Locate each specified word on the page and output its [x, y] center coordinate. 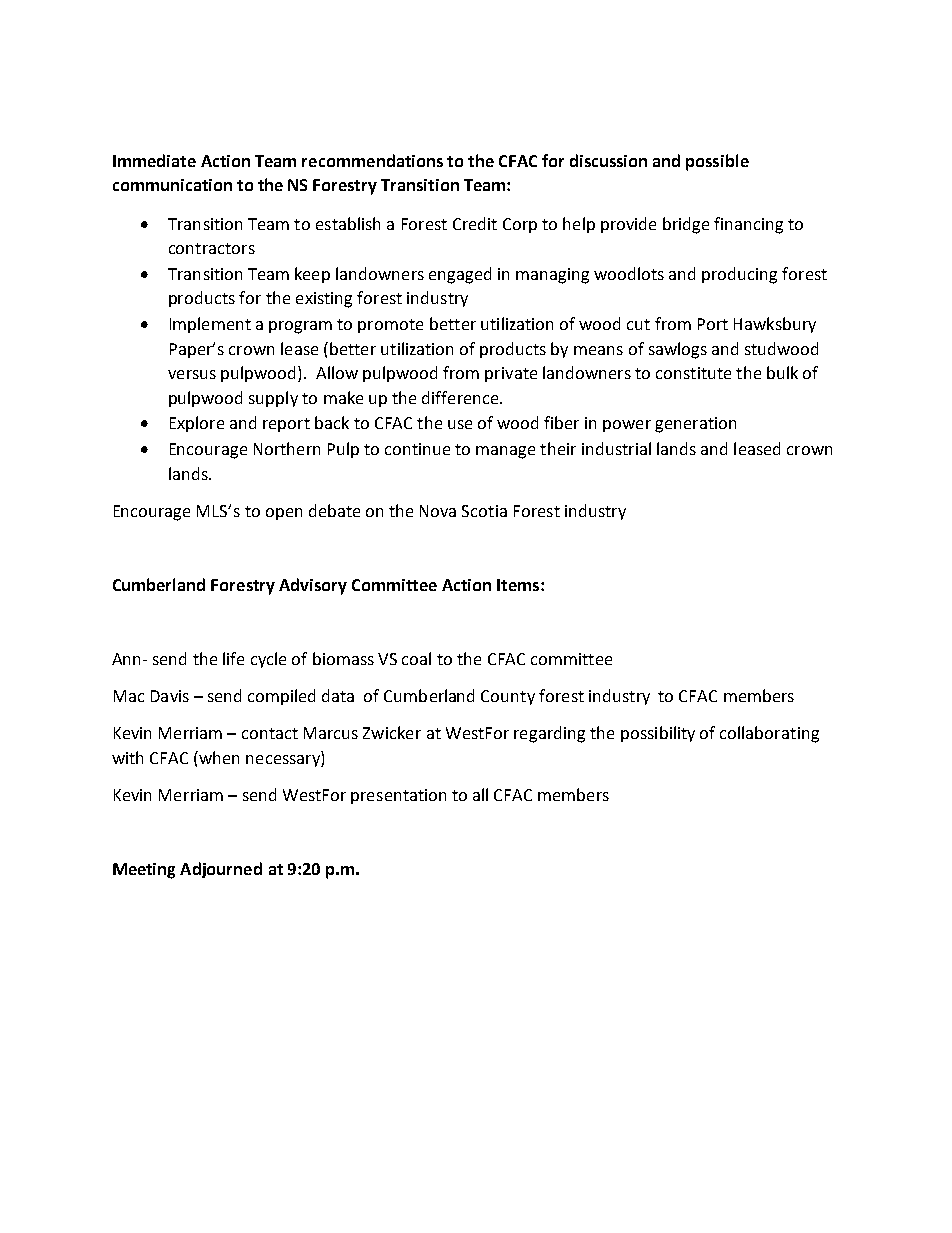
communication [172, 185]
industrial [616, 448]
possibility [658, 734]
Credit [475, 223]
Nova [438, 511]
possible [717, 162]
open [284, 514]
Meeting [144, 871]
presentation [398, 796]
